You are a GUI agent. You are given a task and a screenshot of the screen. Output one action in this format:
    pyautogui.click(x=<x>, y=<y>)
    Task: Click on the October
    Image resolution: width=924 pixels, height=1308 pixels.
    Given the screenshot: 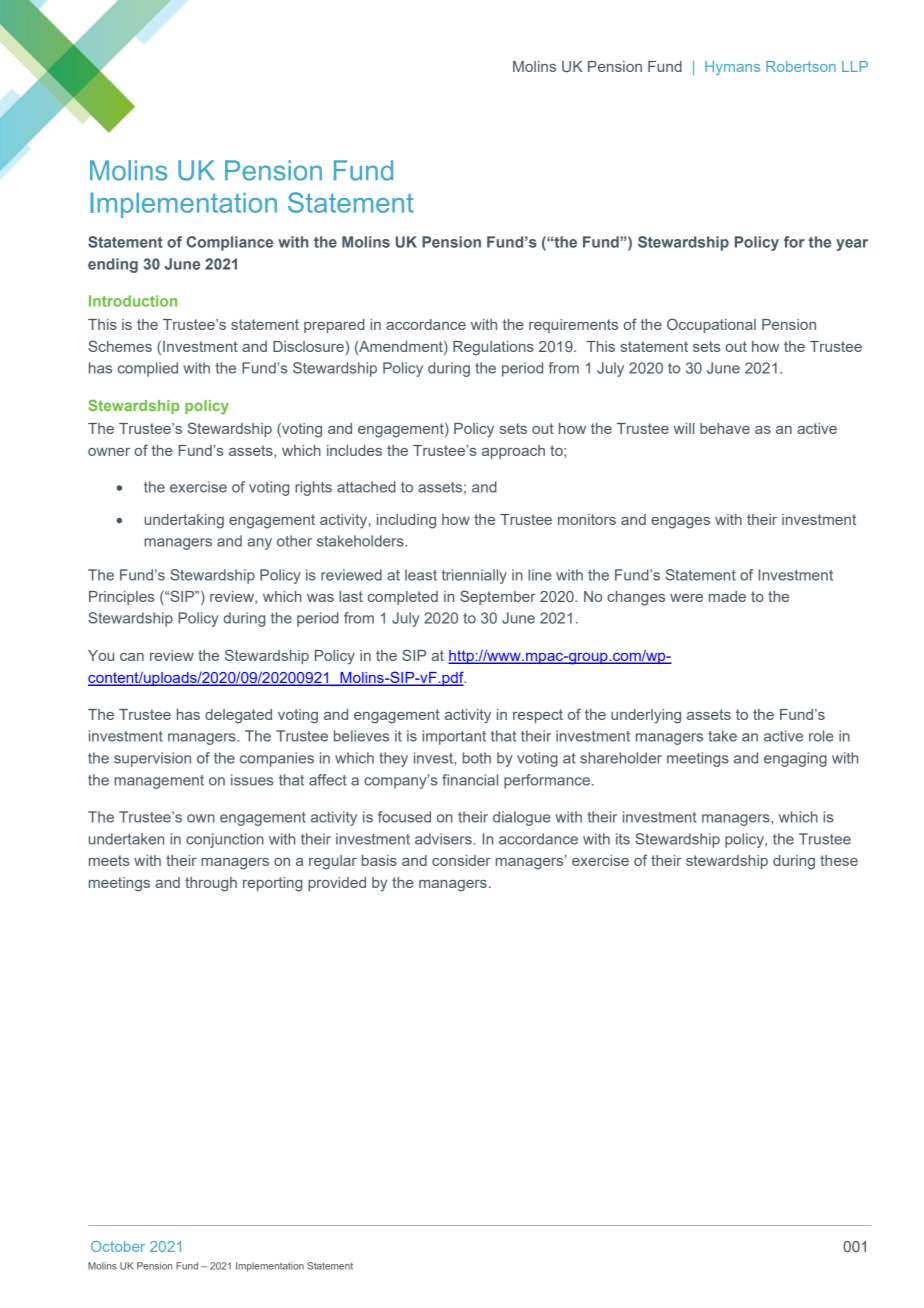 What is the action you would take?
    pyautogui.click(x=118, y=1246)
